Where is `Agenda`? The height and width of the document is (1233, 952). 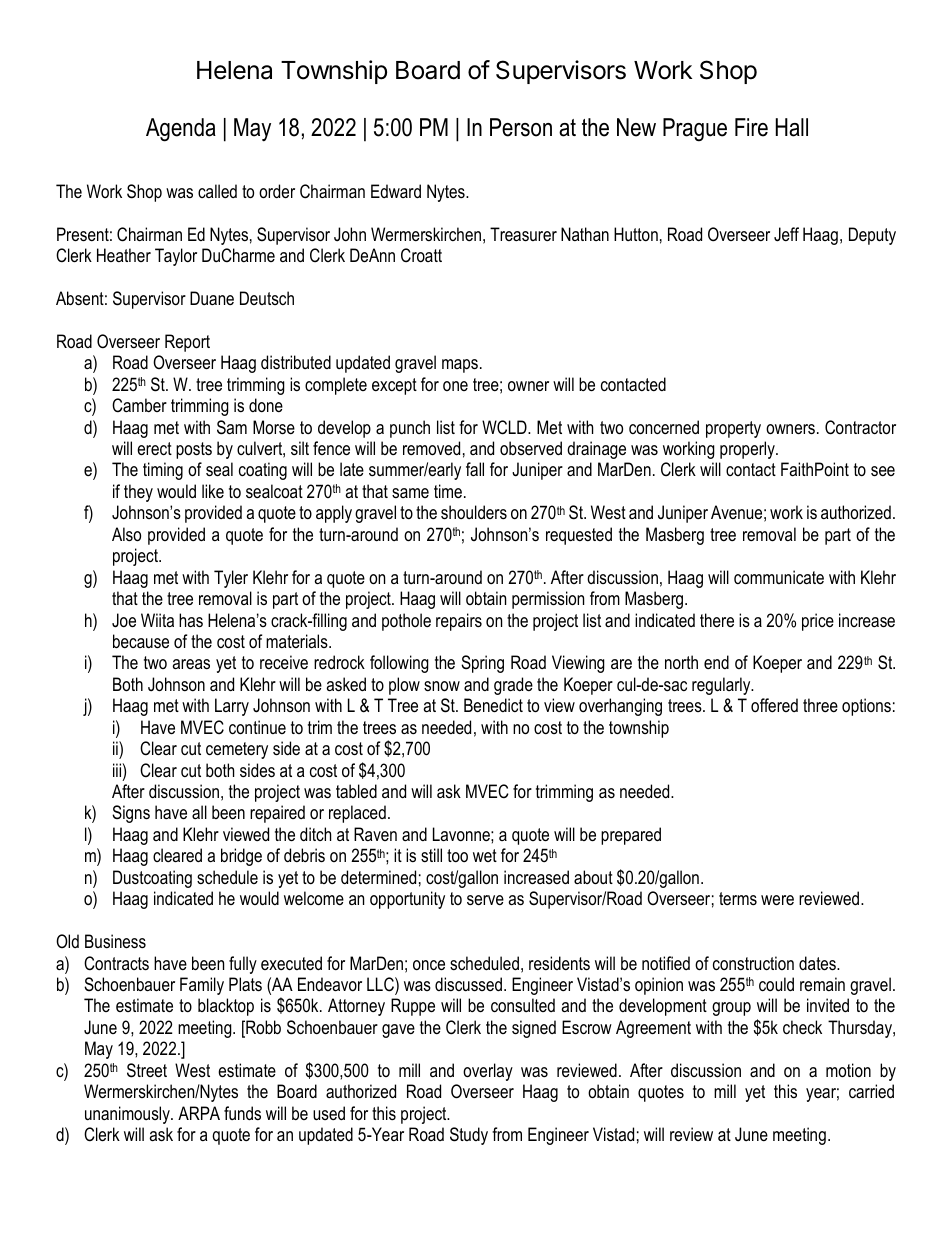
Agenda is located at coordinates (181, 130).
